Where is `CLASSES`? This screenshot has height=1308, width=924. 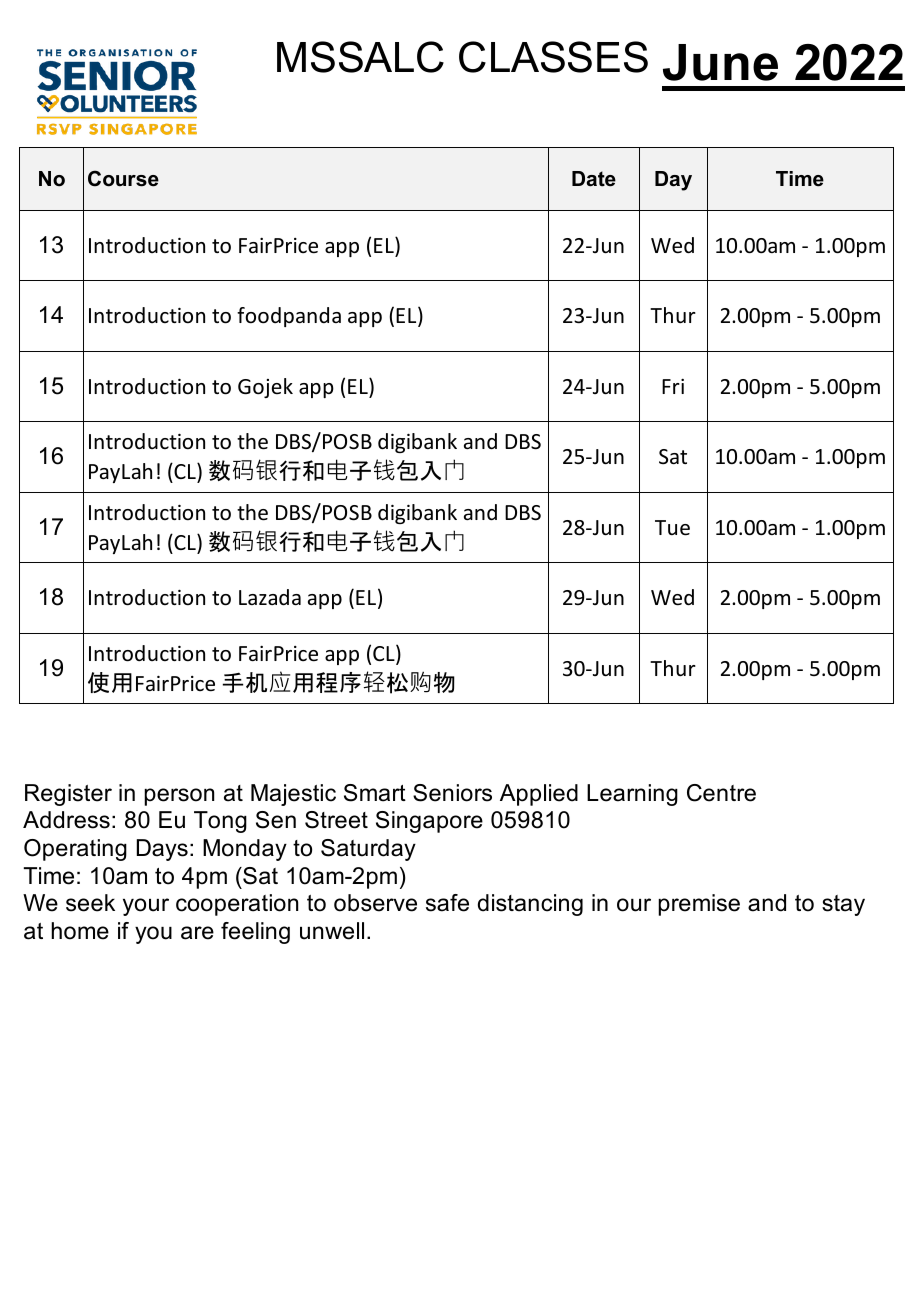
CLASSES is located at coordinates (553, 57).
